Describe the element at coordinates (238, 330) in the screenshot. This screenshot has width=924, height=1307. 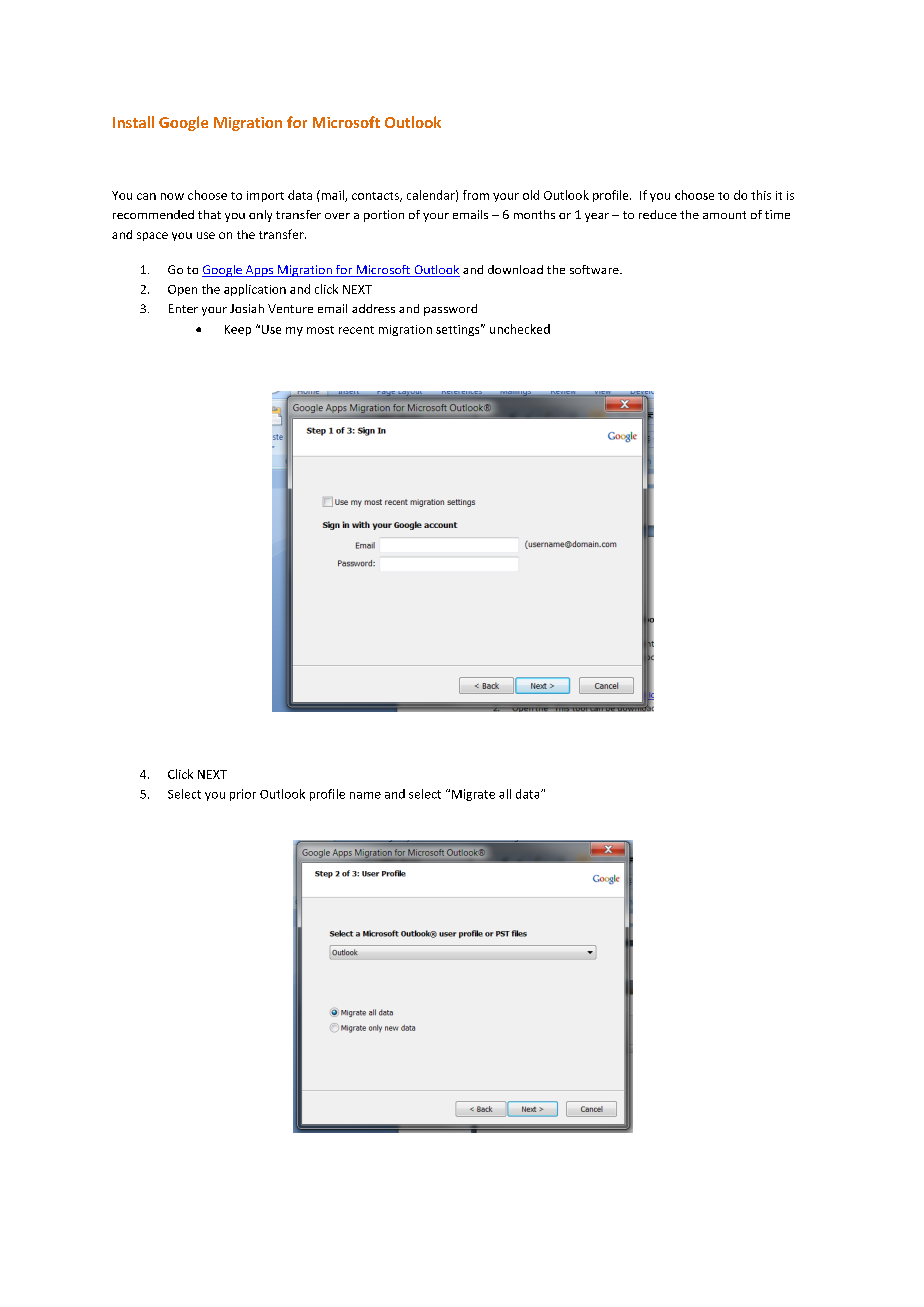
I see `Keep` at that location.
